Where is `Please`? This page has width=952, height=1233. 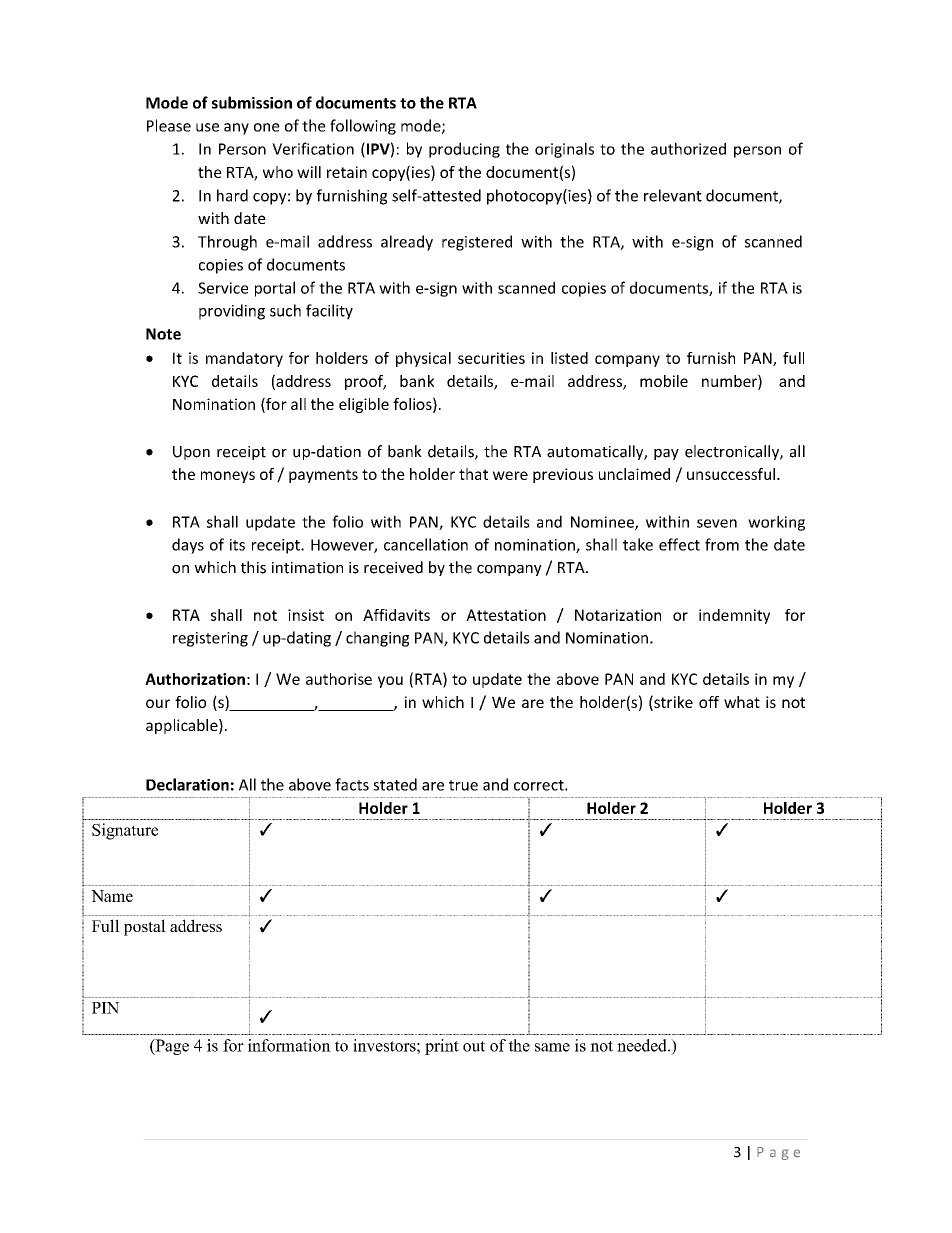
Please is located at coordinates (169, 125).
